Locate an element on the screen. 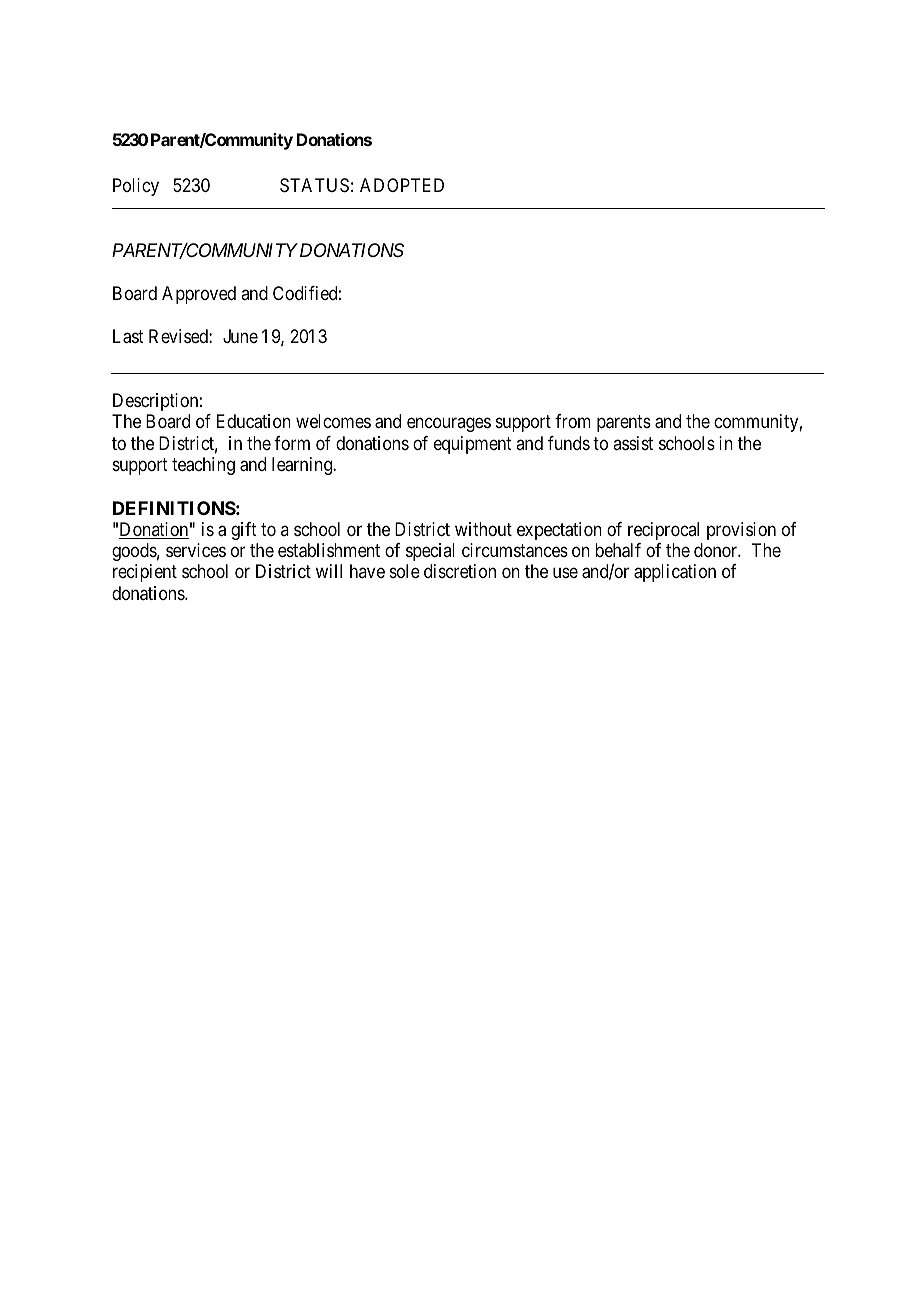 The width and height of the screenshot is (924, 1308). services is located at coordinates (196, 550).
